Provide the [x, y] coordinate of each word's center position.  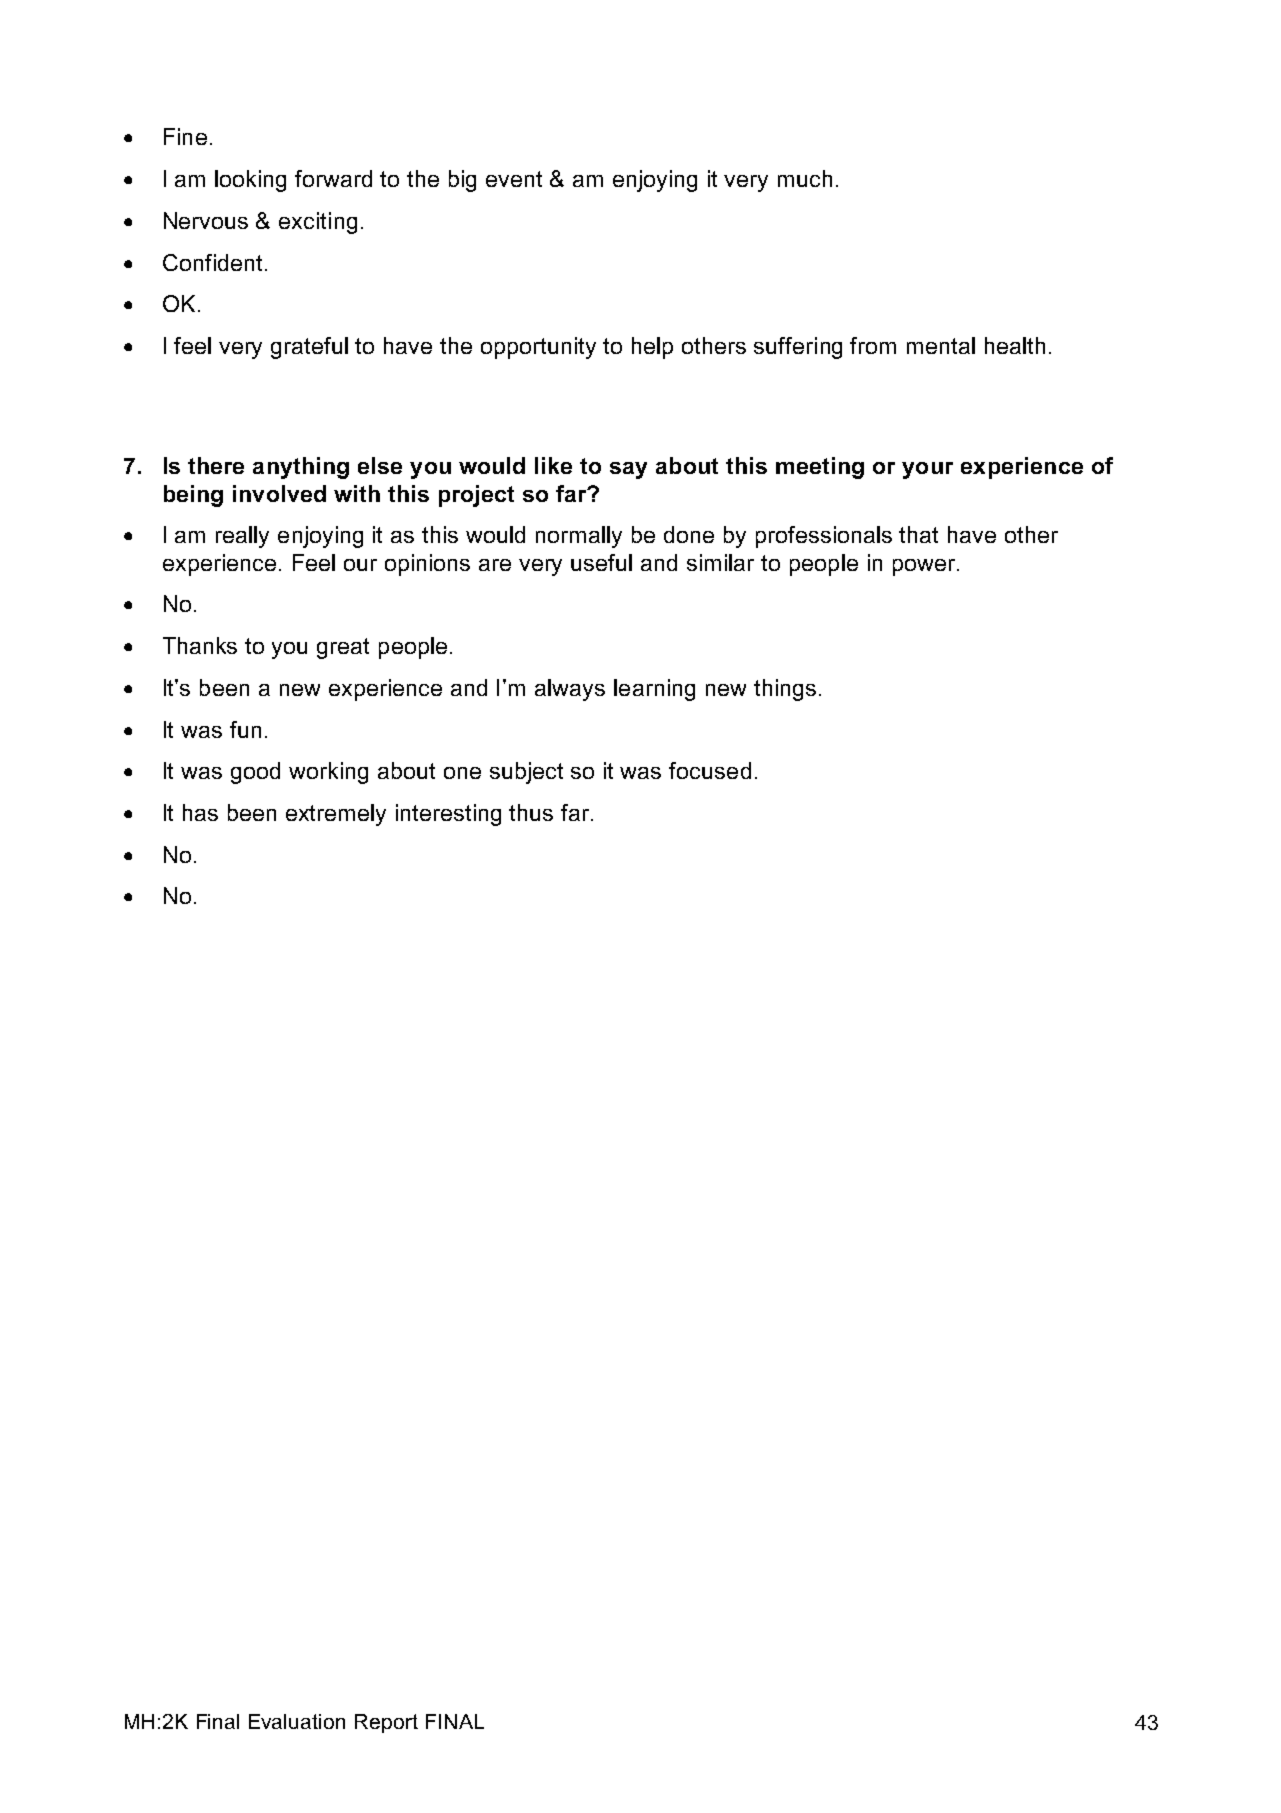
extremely [336, 815]
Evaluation [297, 1721]
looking [250, 181]
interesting [448, 815]
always [570, 690]
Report [386, 1723]
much [805, 178]
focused [710, 770]
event [514, 179]
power [925, 567]
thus [531, 812]
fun [245, 729]
